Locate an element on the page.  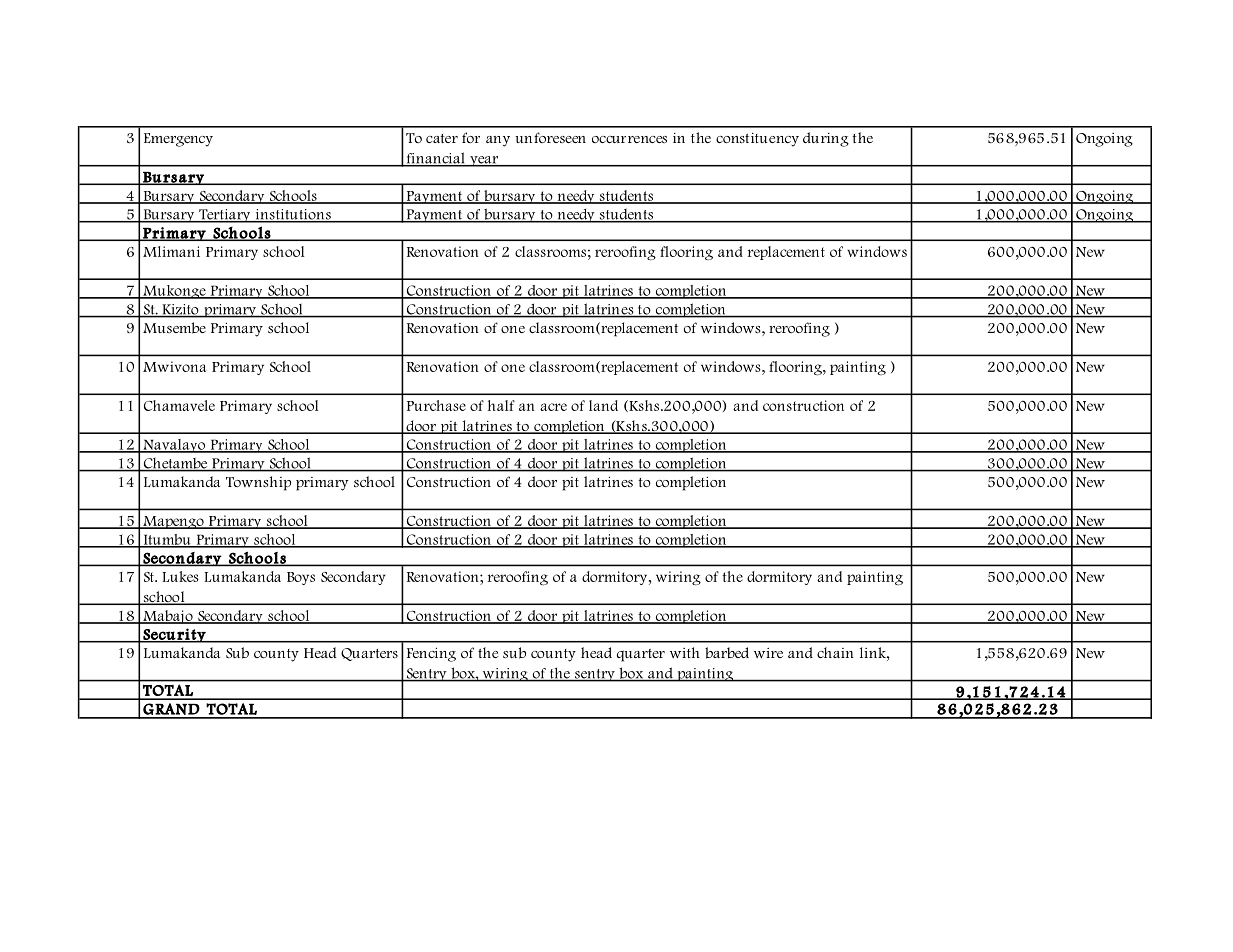
half is located at coordinates (501, 405).
